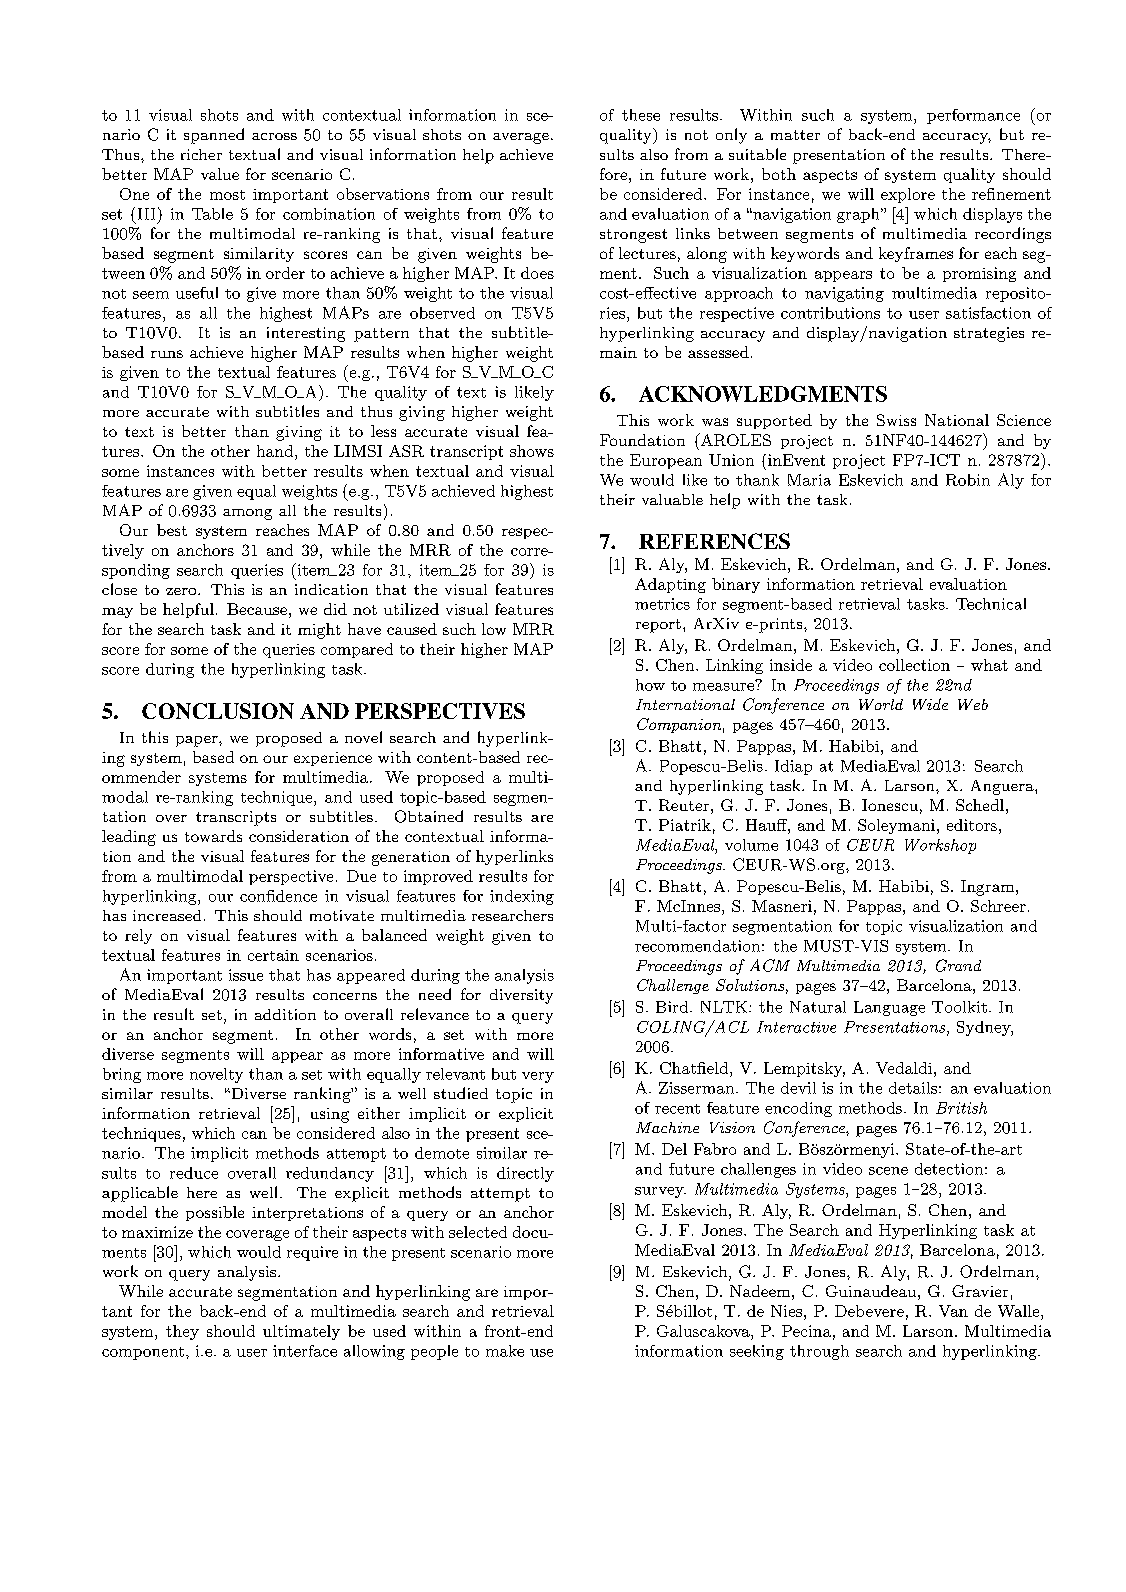 The image size is (1126, 1592). What do you see at coordinates (908, 195) in the page?
I see `explore` at bounding box center [908, 195].
